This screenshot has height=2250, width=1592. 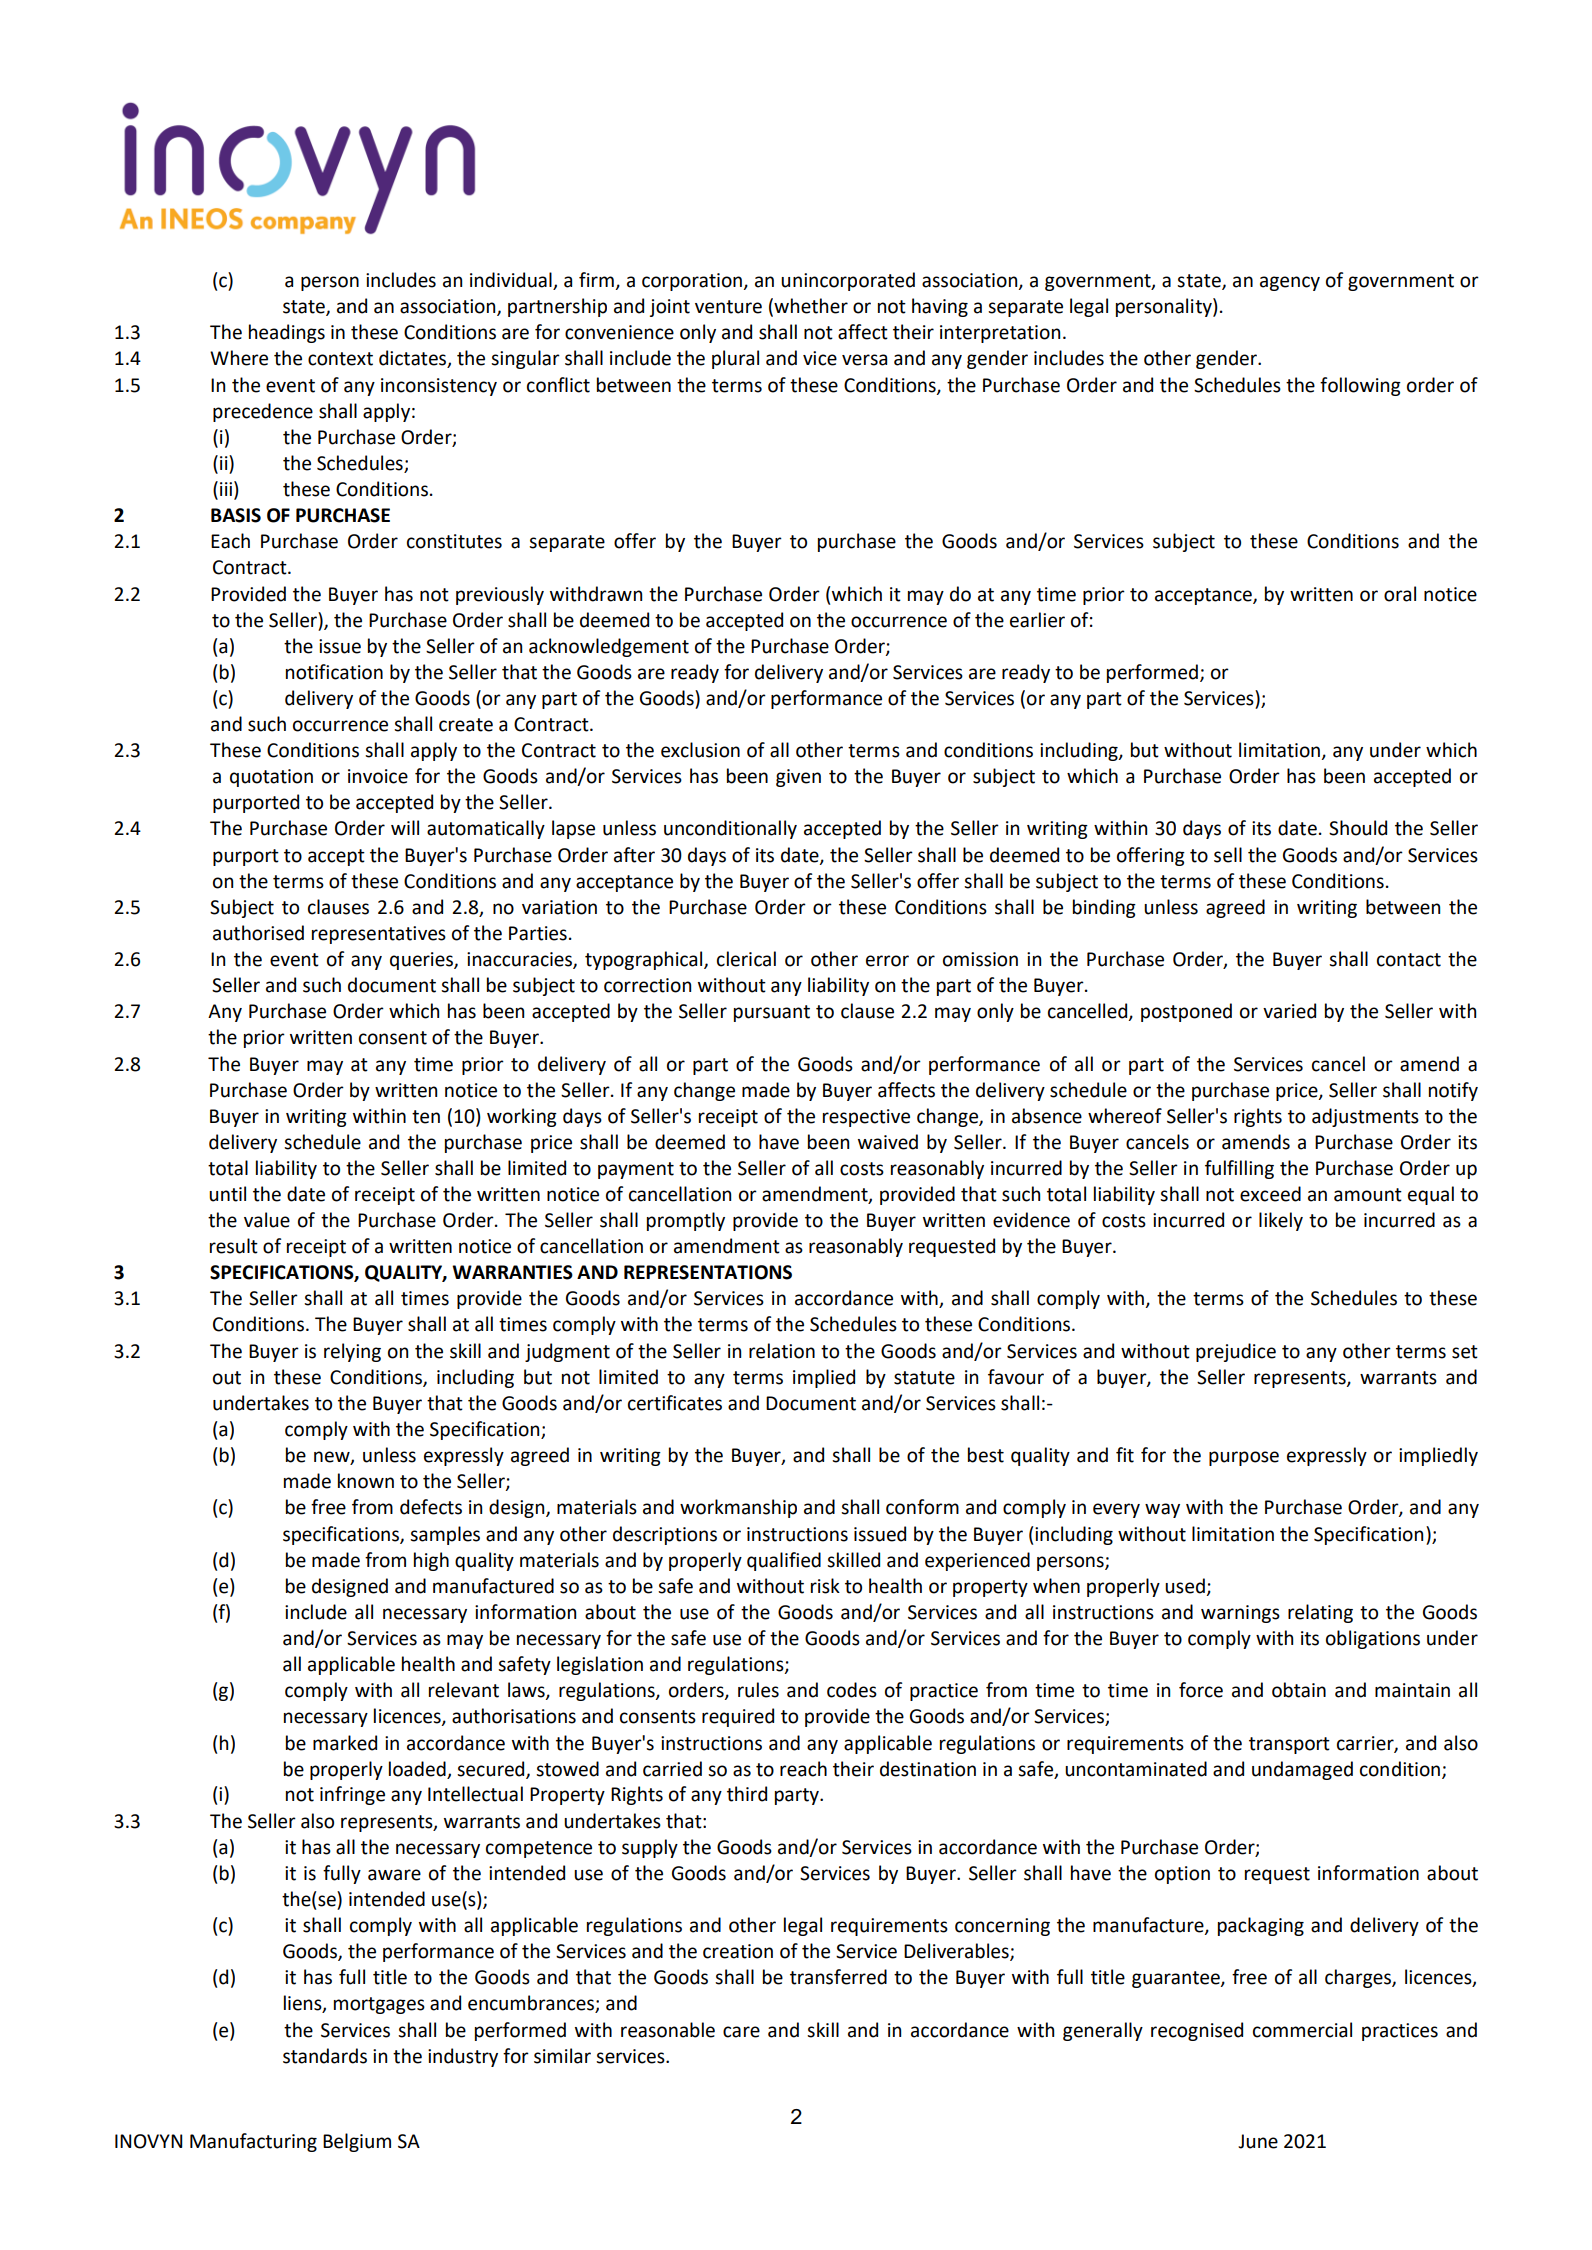 I want to click on care, so click(x=741, y=2032).
